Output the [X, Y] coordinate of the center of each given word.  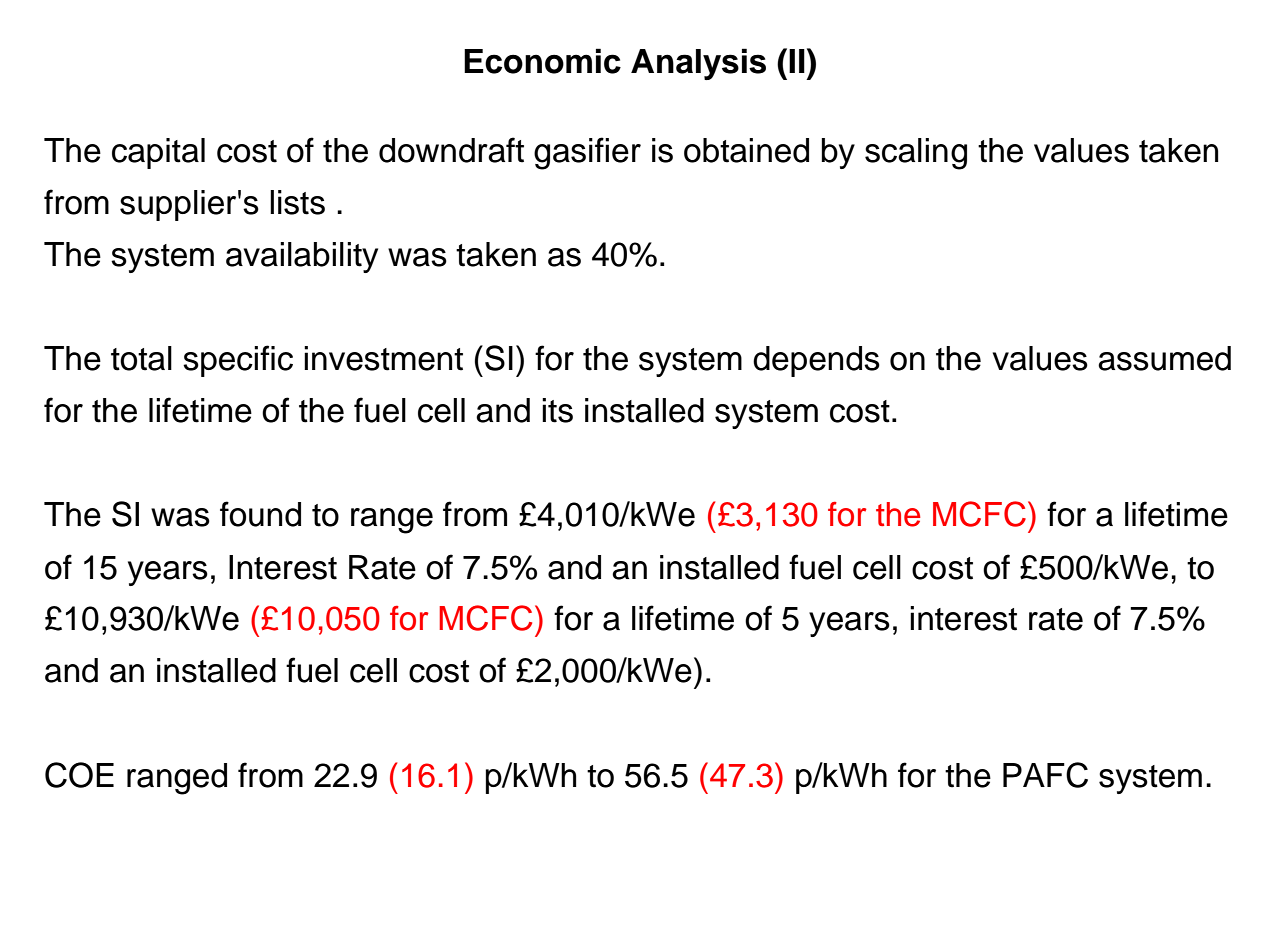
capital [158, 153]
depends [816, 361]
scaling [916, 154]
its [557, 410]
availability [302, 257]
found [260, 514]
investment [383, 358]
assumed [1164, 358]
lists [297, 202]
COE [79, 775]
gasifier [587, 153]
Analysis [698, 64]
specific [238, 361]
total [141, 358]
